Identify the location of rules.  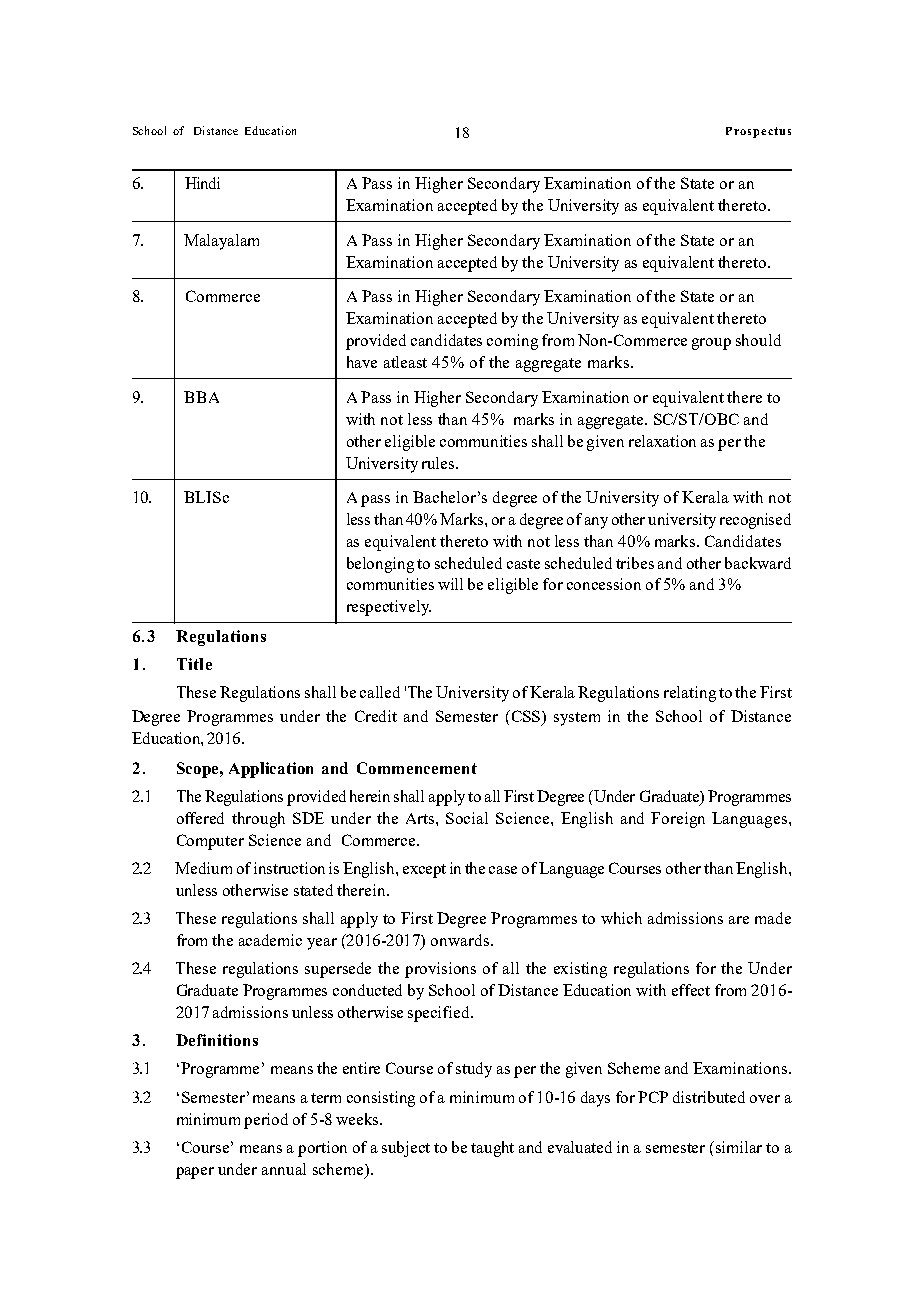
(439, 463).
